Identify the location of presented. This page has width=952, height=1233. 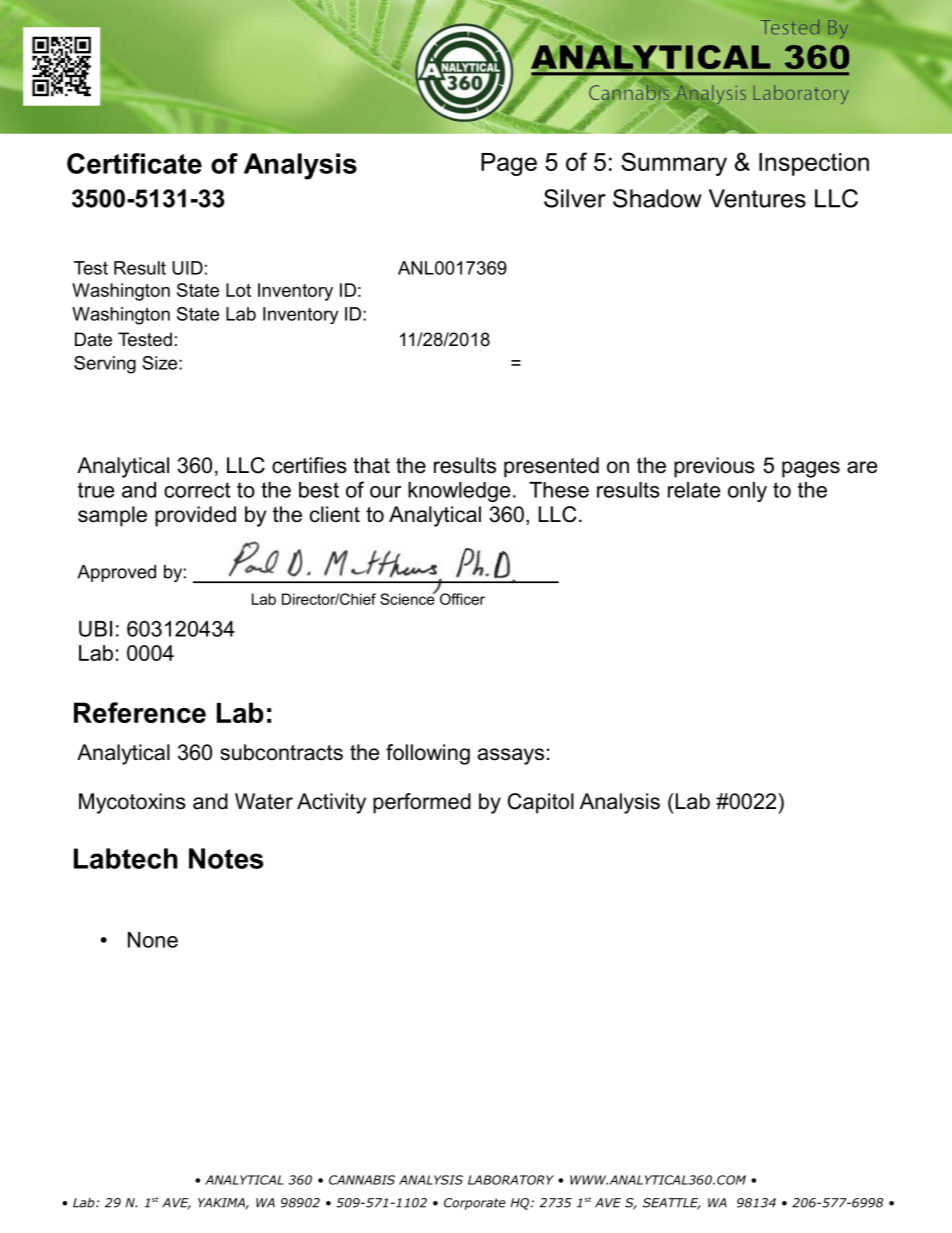
(551, 467).
